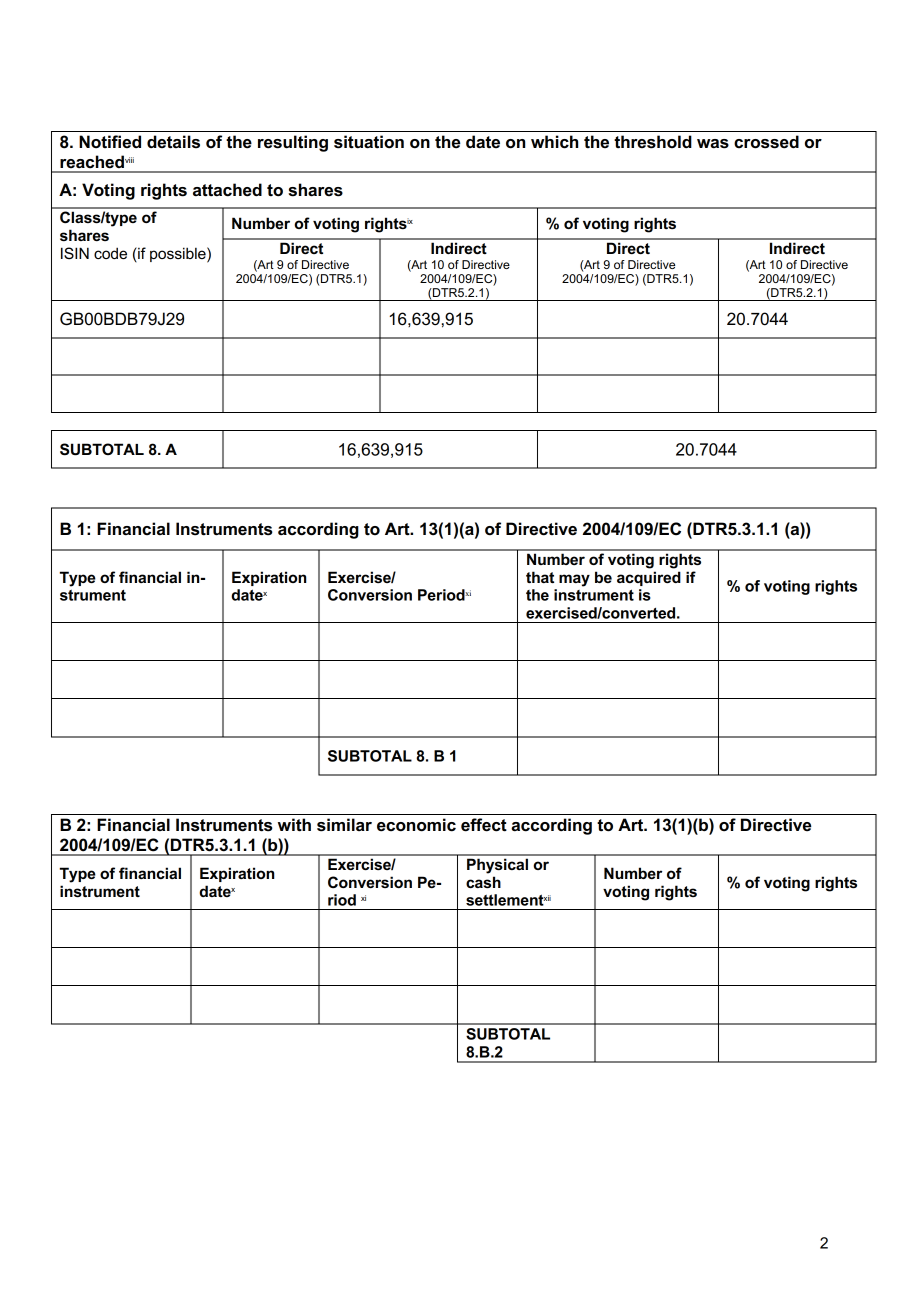 The image size is (924, 1308). What do you see at coordinates (110, 253) in the screenshot?
I see `code` at bounding box center [110, 253].
